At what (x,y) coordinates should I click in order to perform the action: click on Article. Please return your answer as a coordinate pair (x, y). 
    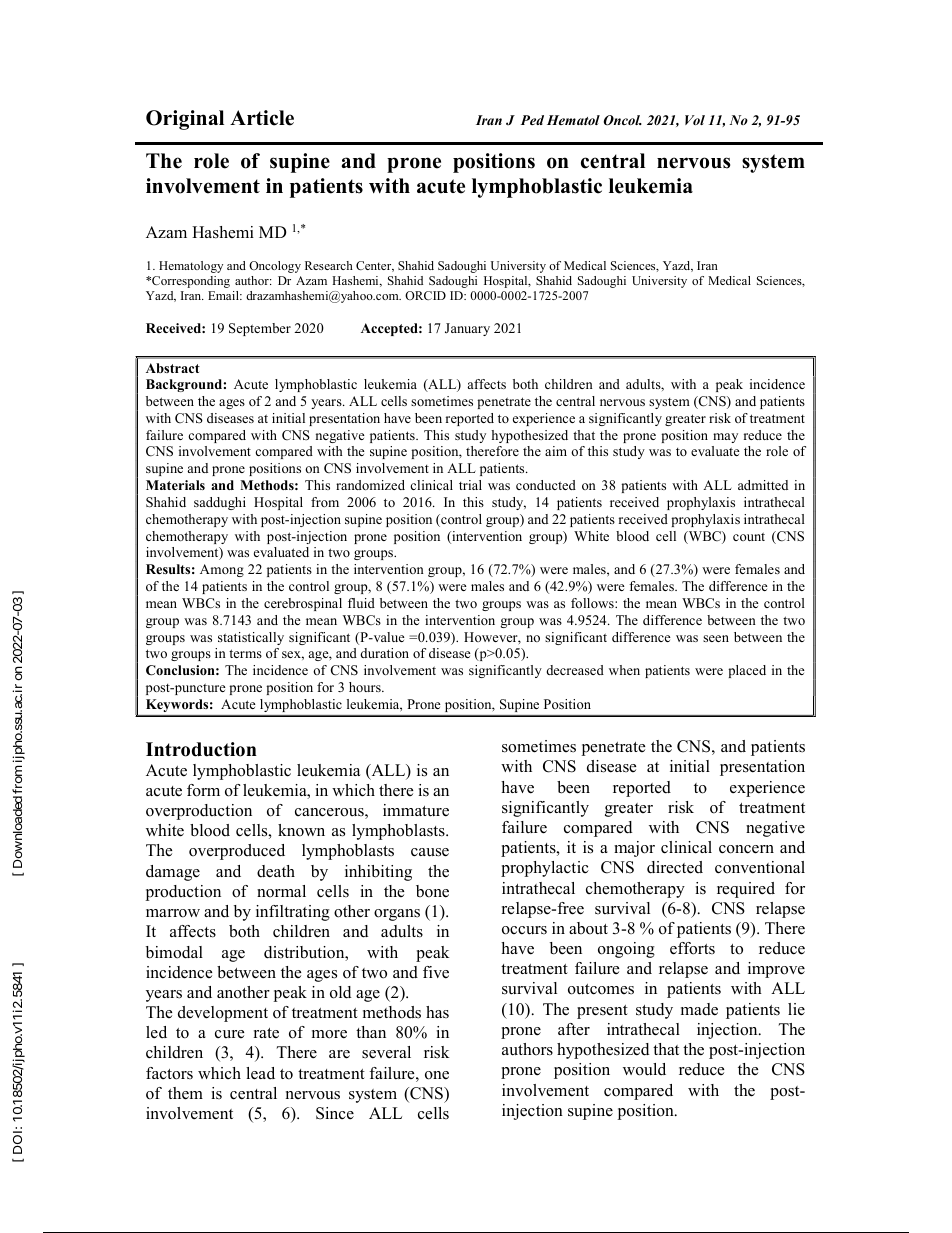
    Looking at the image, I should click on (262, 118).
